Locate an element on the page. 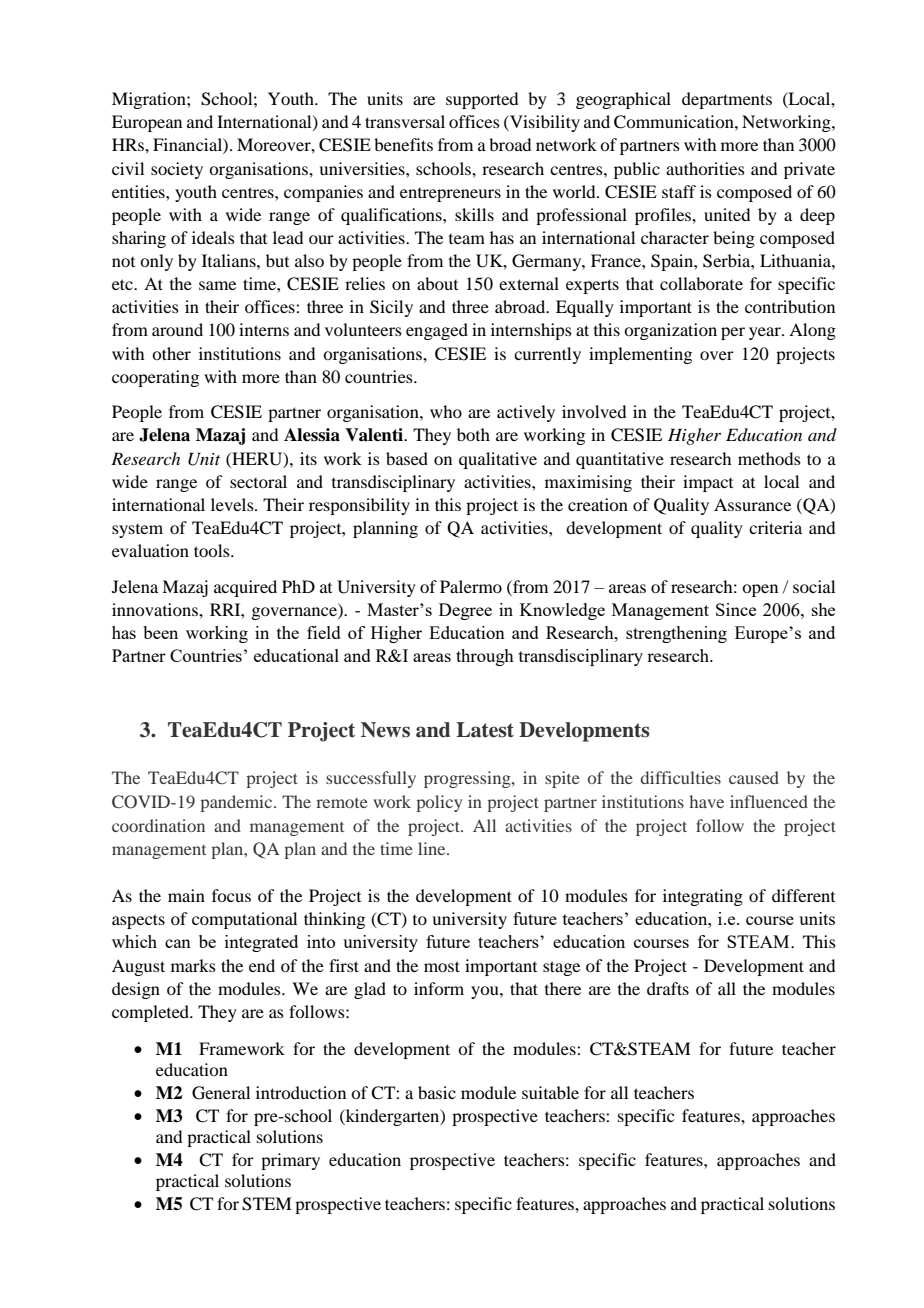 The width and height of the image is (924, 1308). progressing is located at coordinates (468, 779).
